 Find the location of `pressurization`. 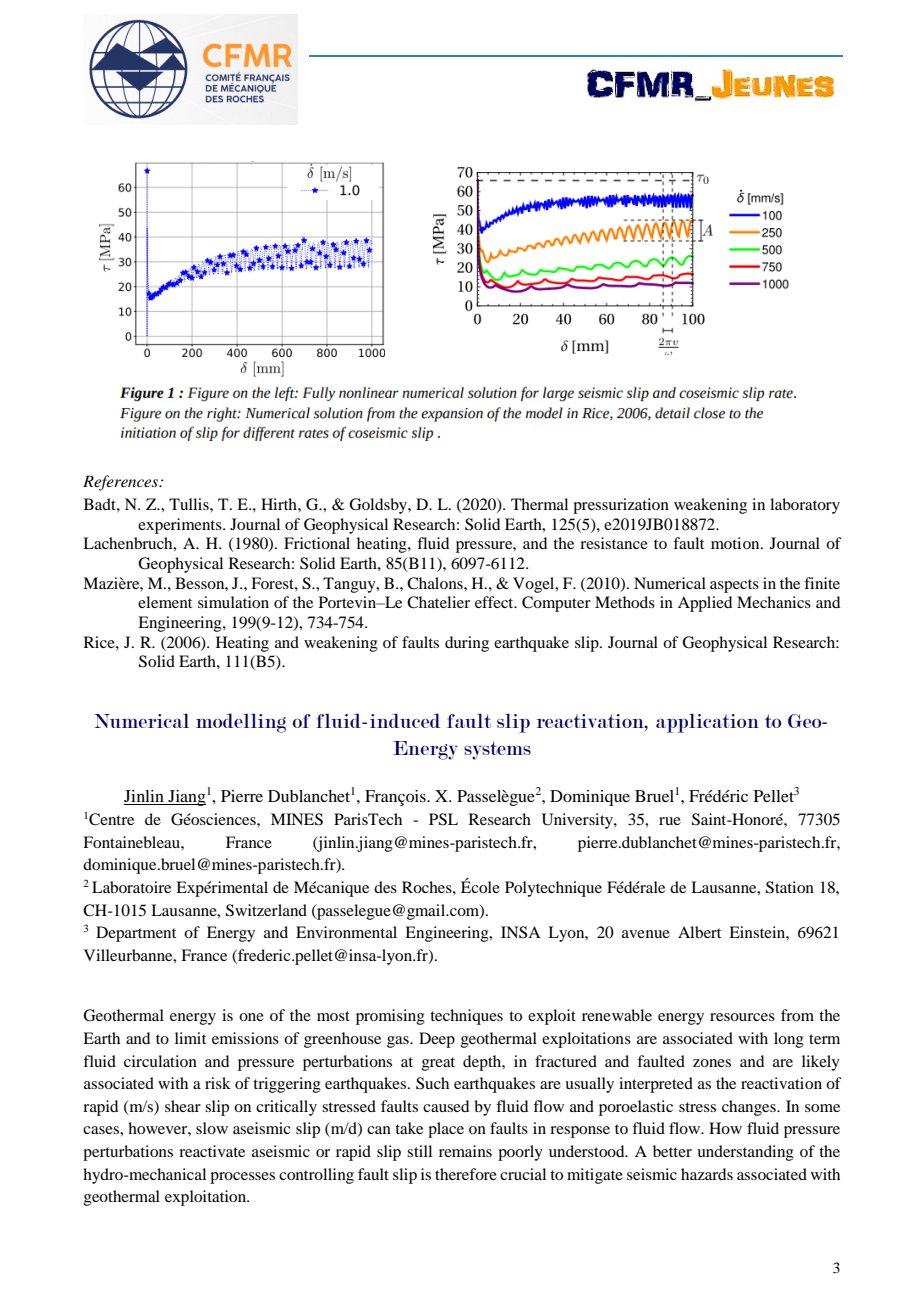

pressurization is located at coordinates (621, 506).
